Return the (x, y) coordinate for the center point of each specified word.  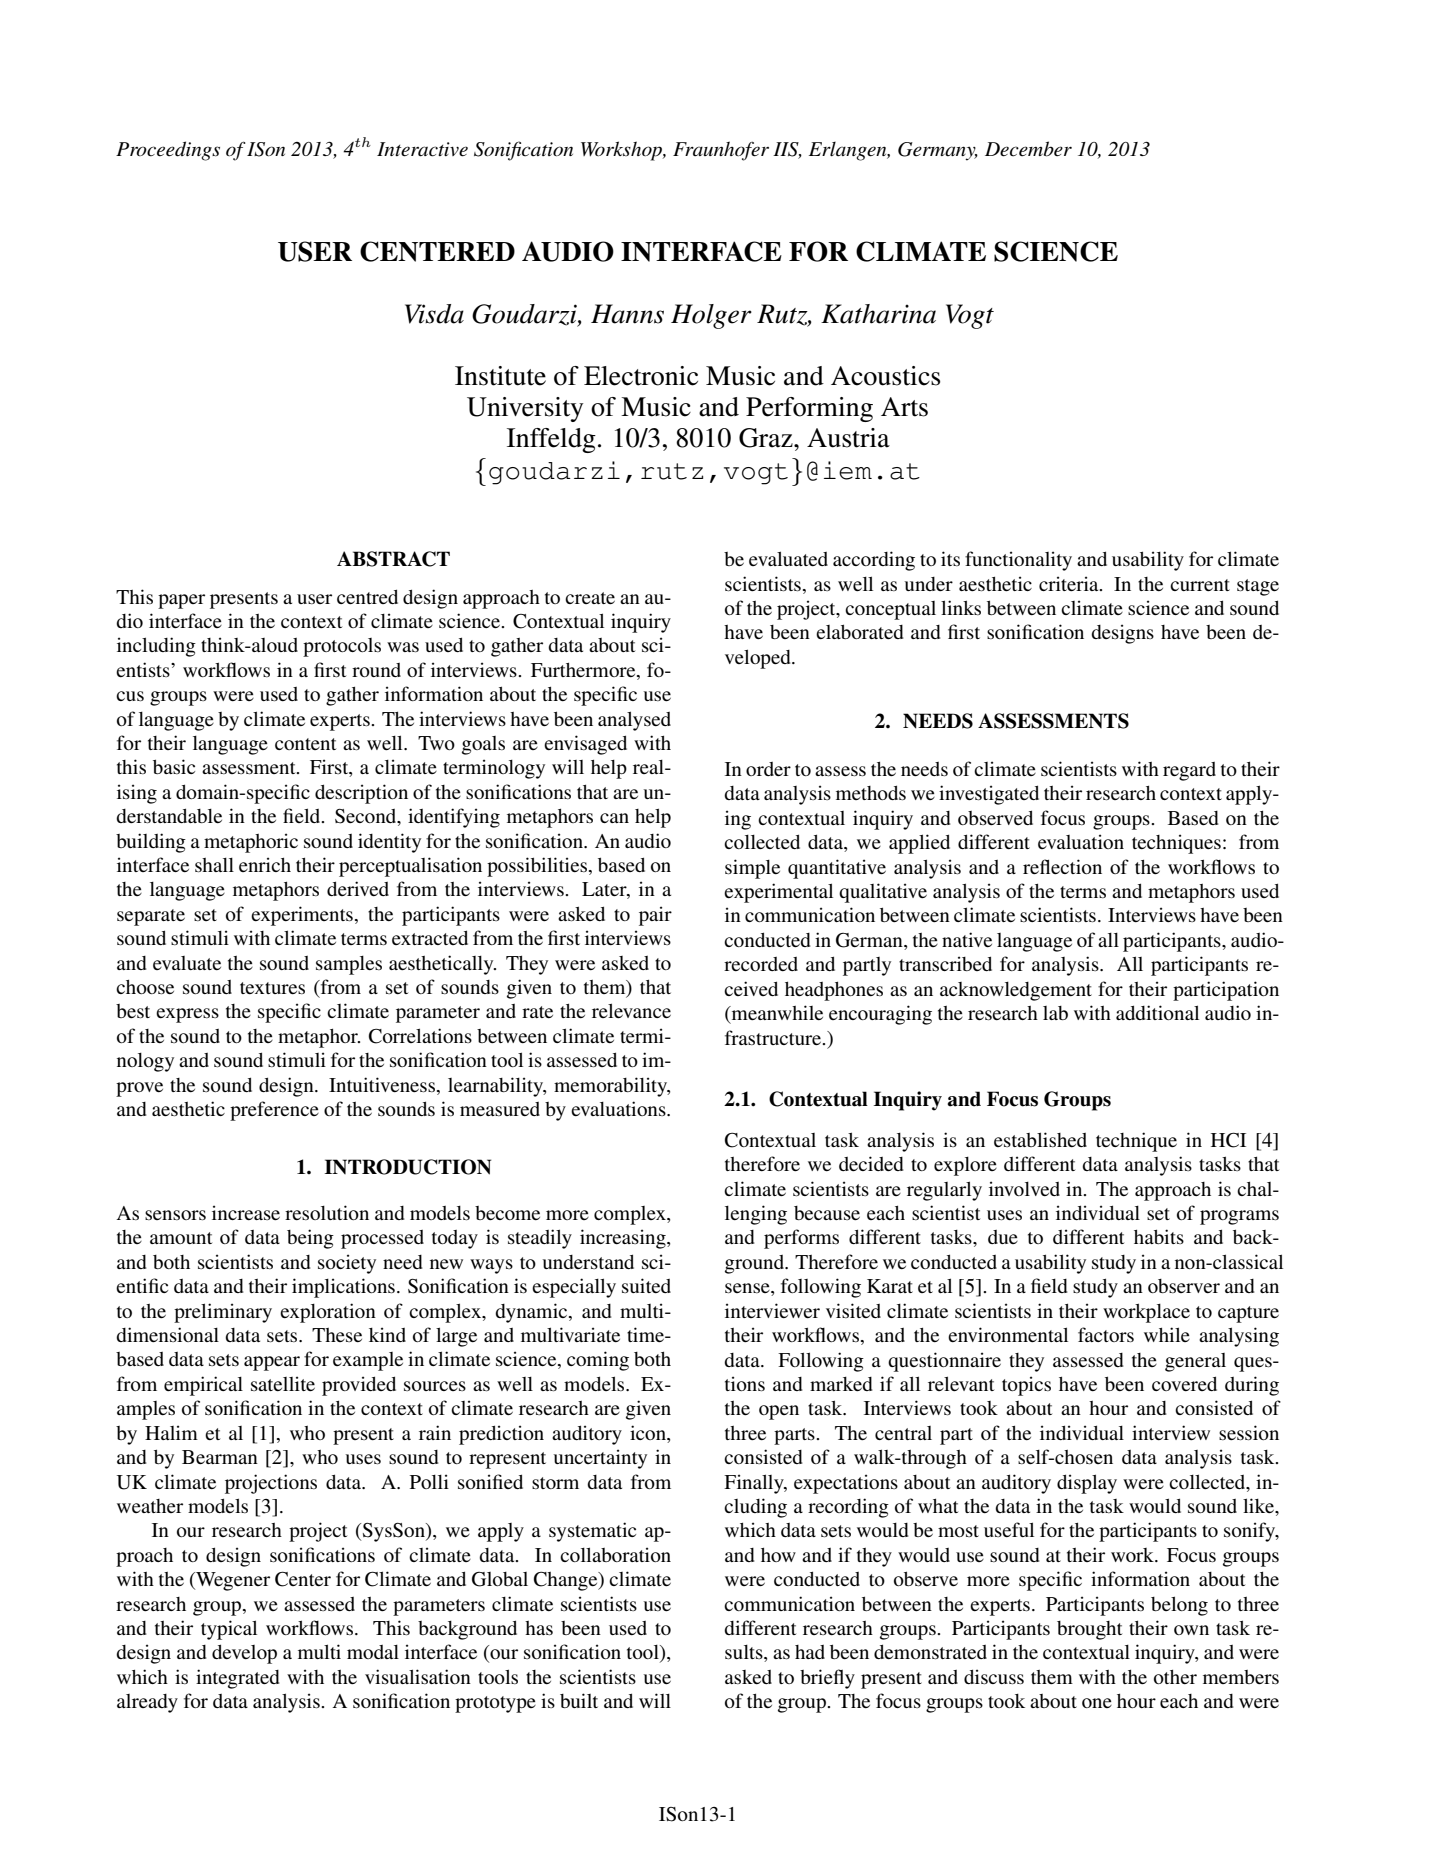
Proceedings (168, 151)
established (1040, 1139)
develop (244, 1654)
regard (1189, 771)
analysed (634, 721)
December (1028, 149)
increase (246, 1212)
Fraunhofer (721, 151)
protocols (342, 647)
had (810, 1652)
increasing (624, 1239)
